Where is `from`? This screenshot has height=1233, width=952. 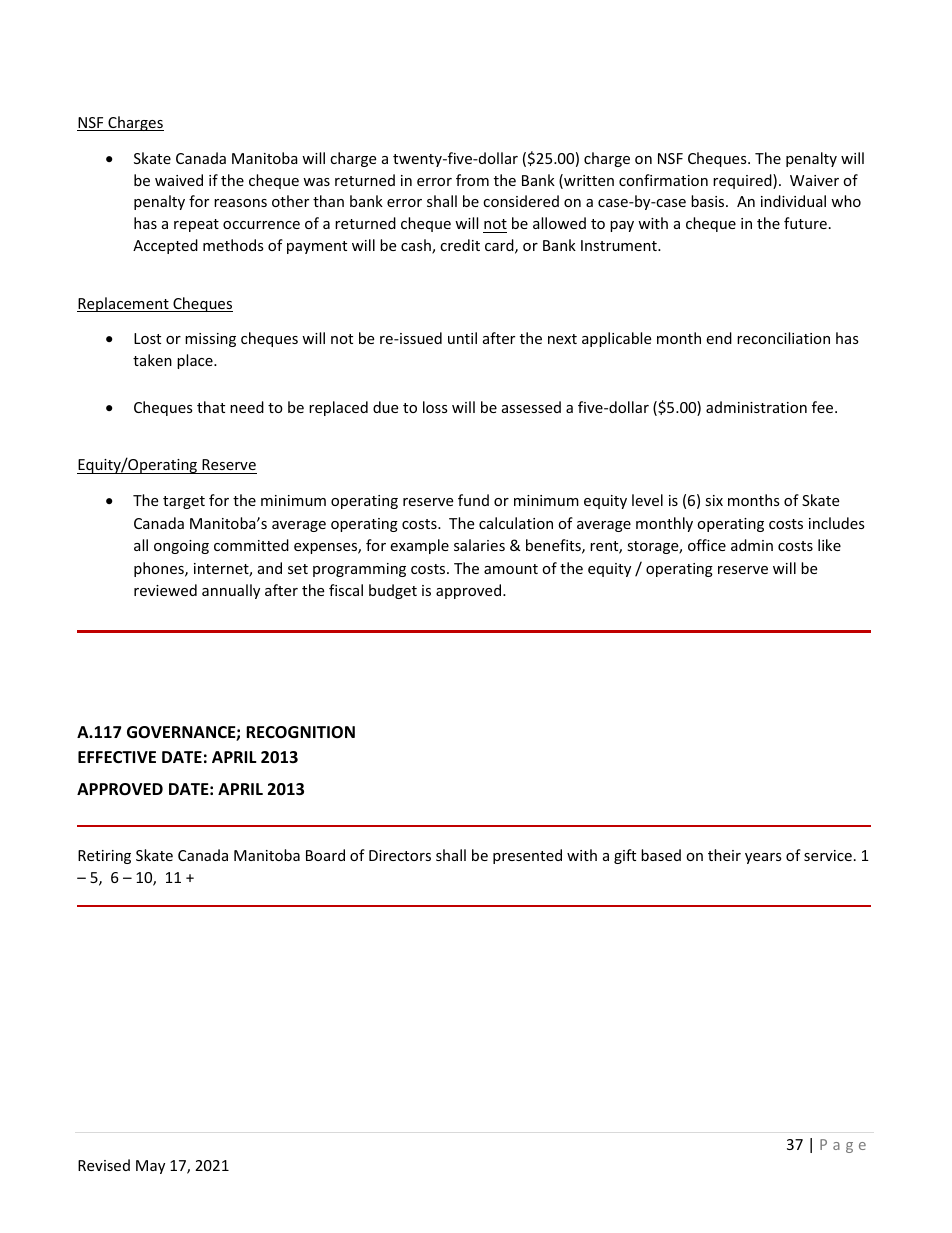
from is located at coordinates (472, 180).
